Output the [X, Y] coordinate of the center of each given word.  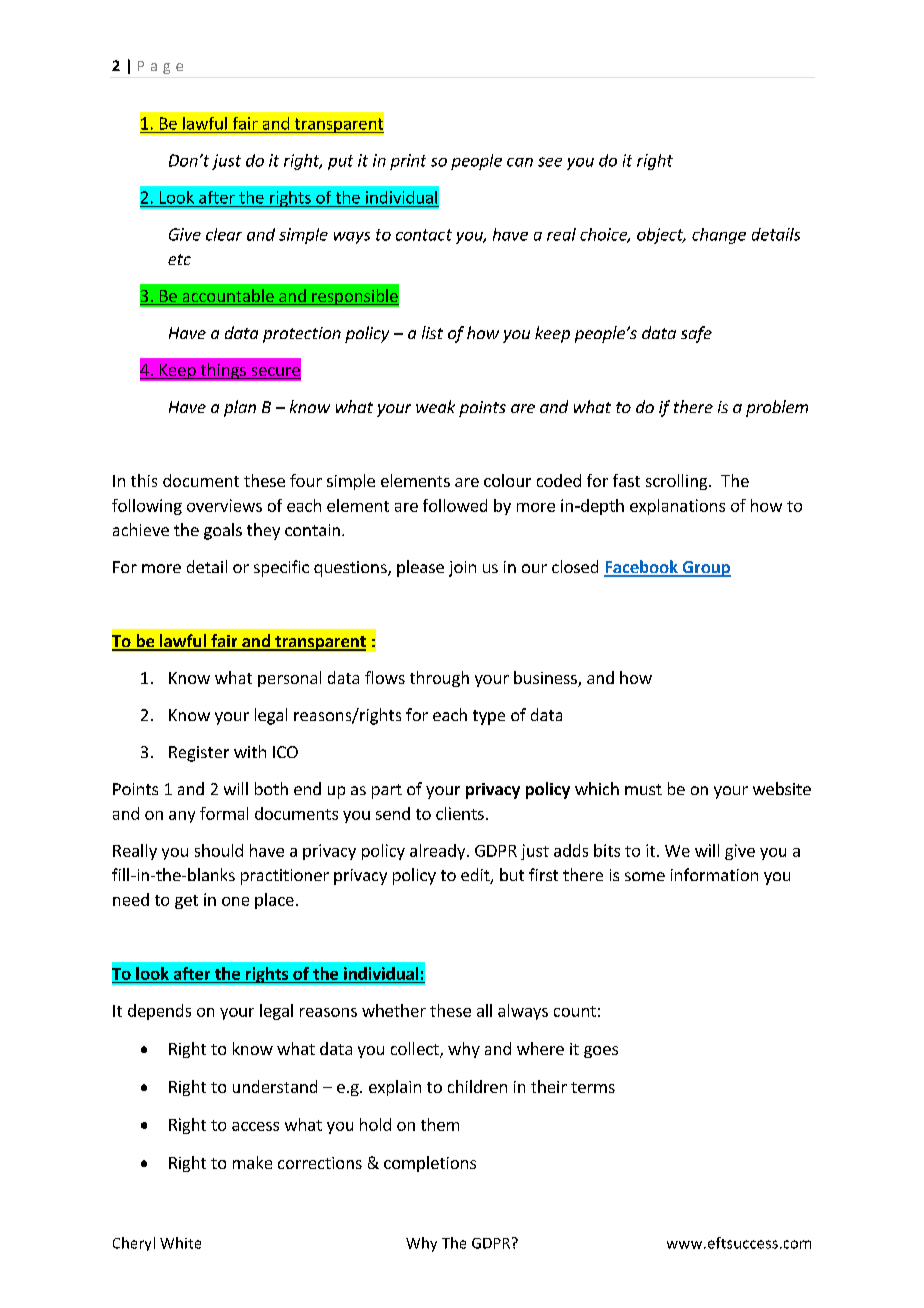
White [180, 1243]
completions [430, 1164]
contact [424, 235]
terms [593, 1087]
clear [224, 234]
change [719, 236]
